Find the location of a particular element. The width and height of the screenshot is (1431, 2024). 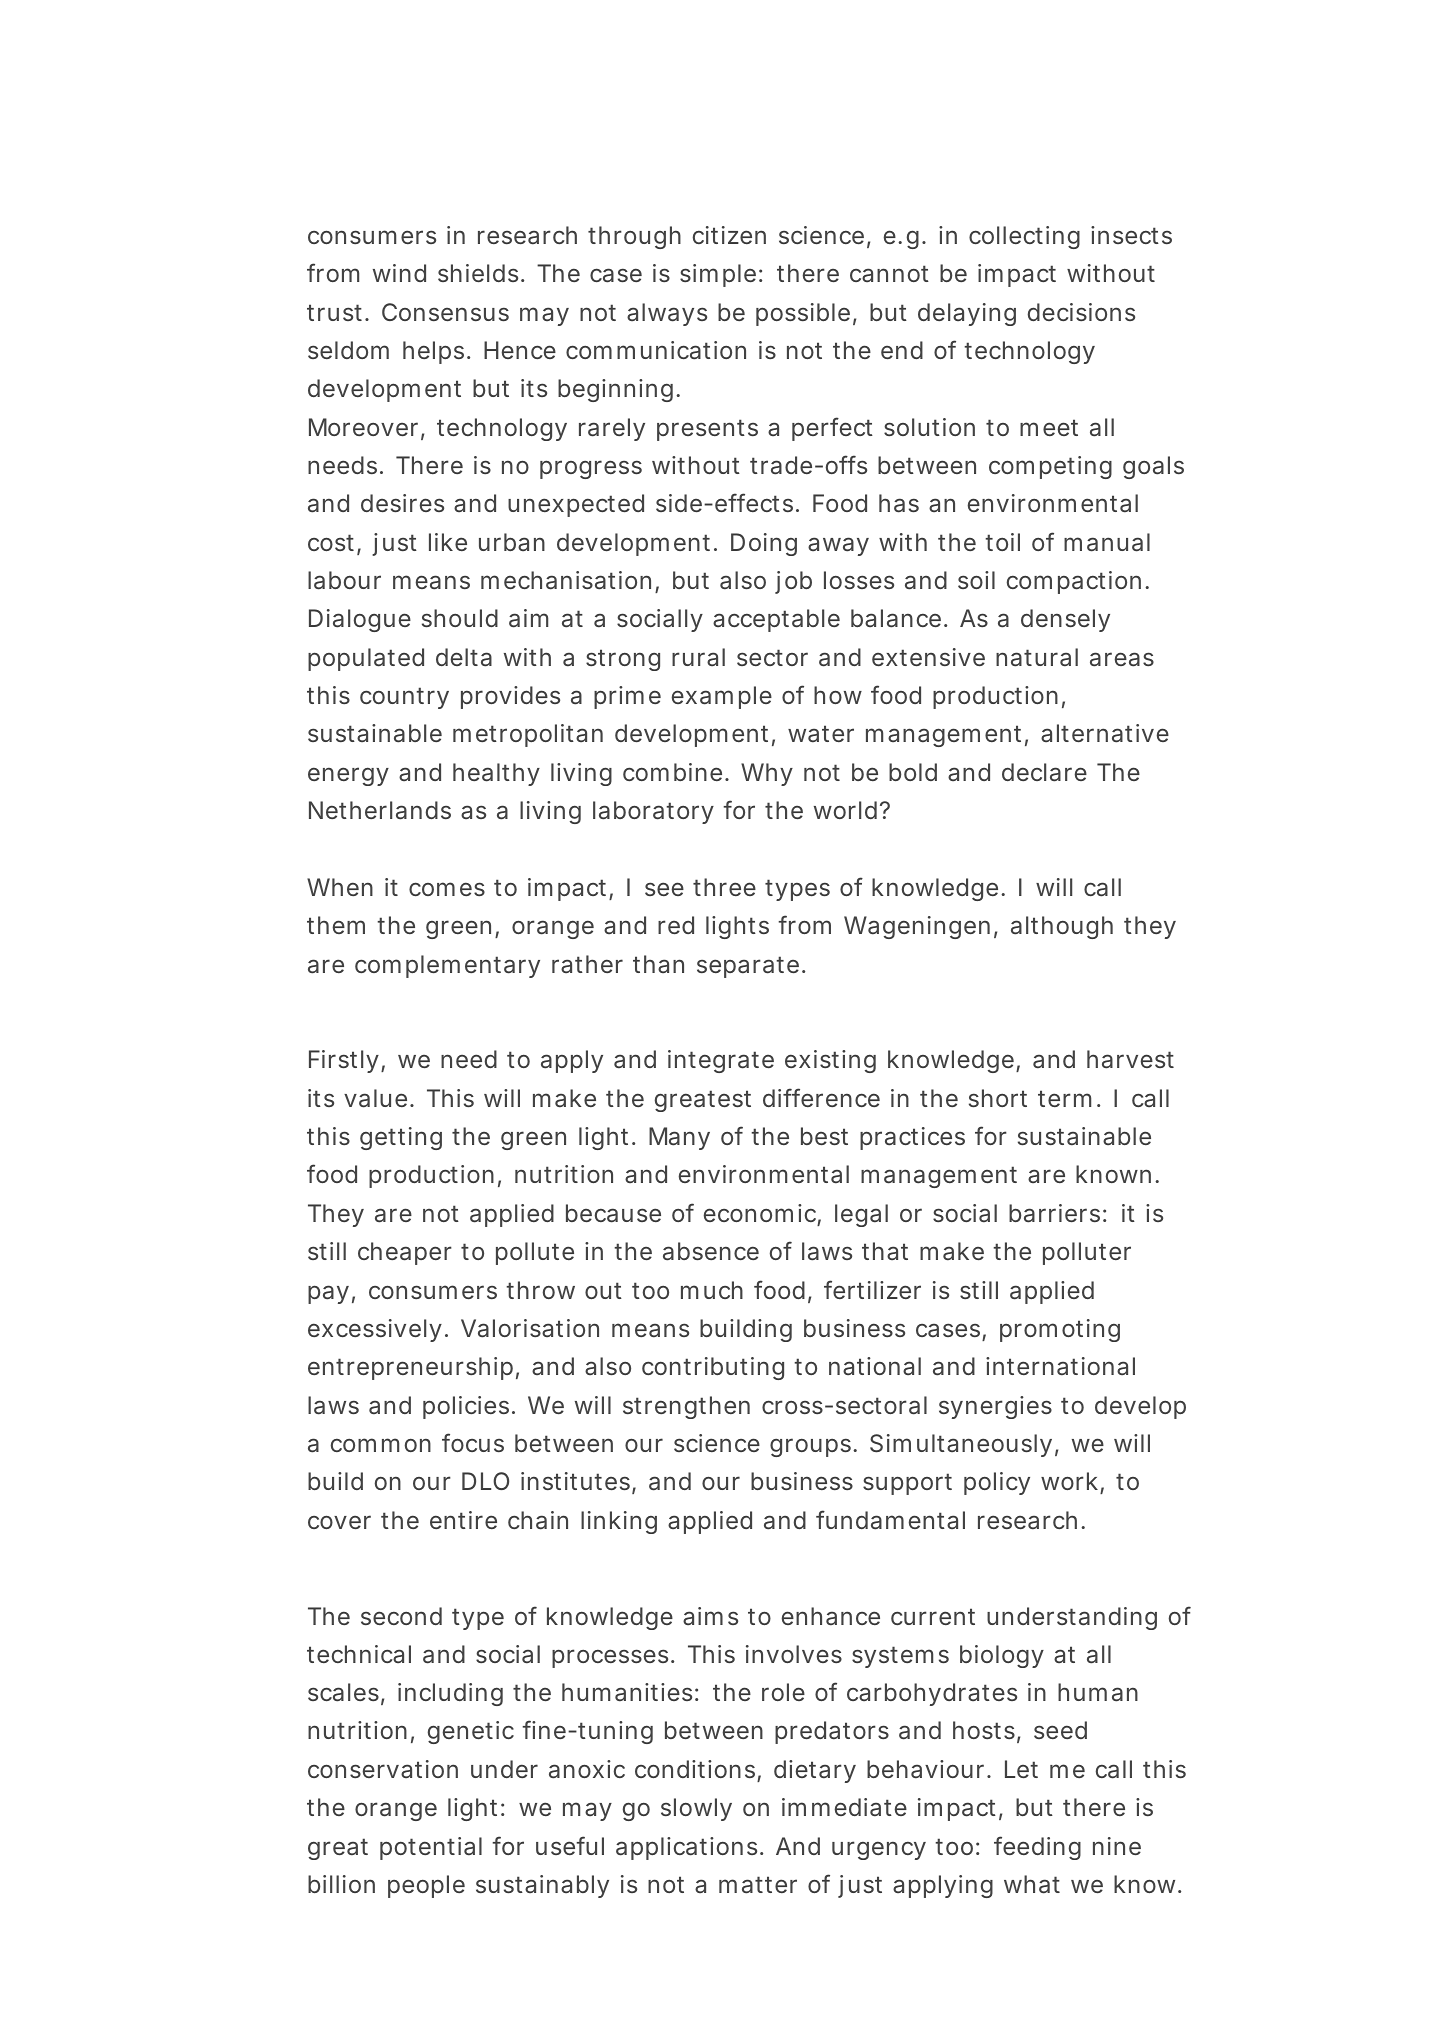

feeding is located at coordinates (1037, 1848).
